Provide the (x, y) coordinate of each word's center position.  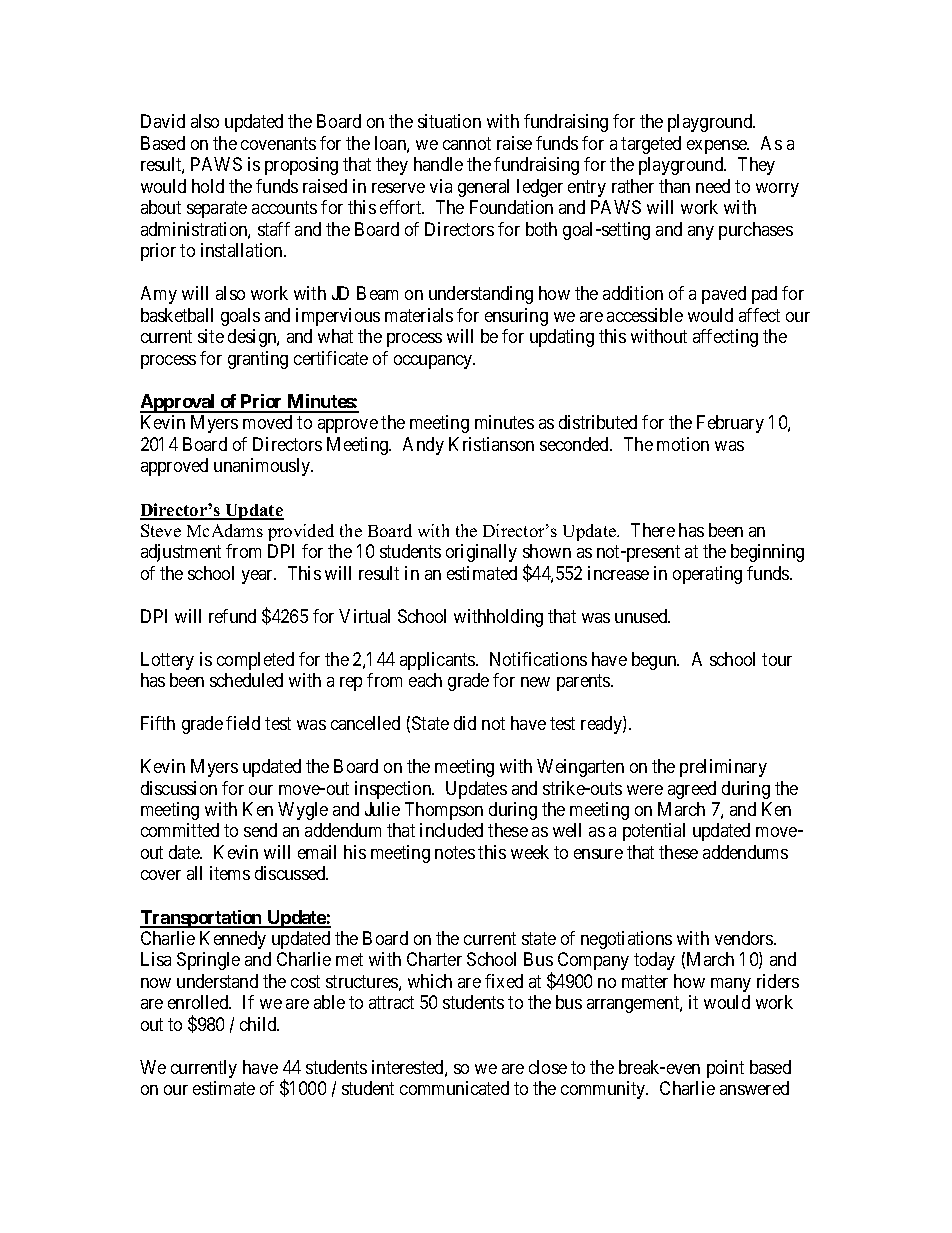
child (259, 1024)
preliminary (723, 768)
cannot (467, 143)
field (243, 723)
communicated (454, 1088)
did (465, 723)
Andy (423, 446)
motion (683, 444)
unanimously (263, 467)
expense (718, 147)
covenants (278, 143)
